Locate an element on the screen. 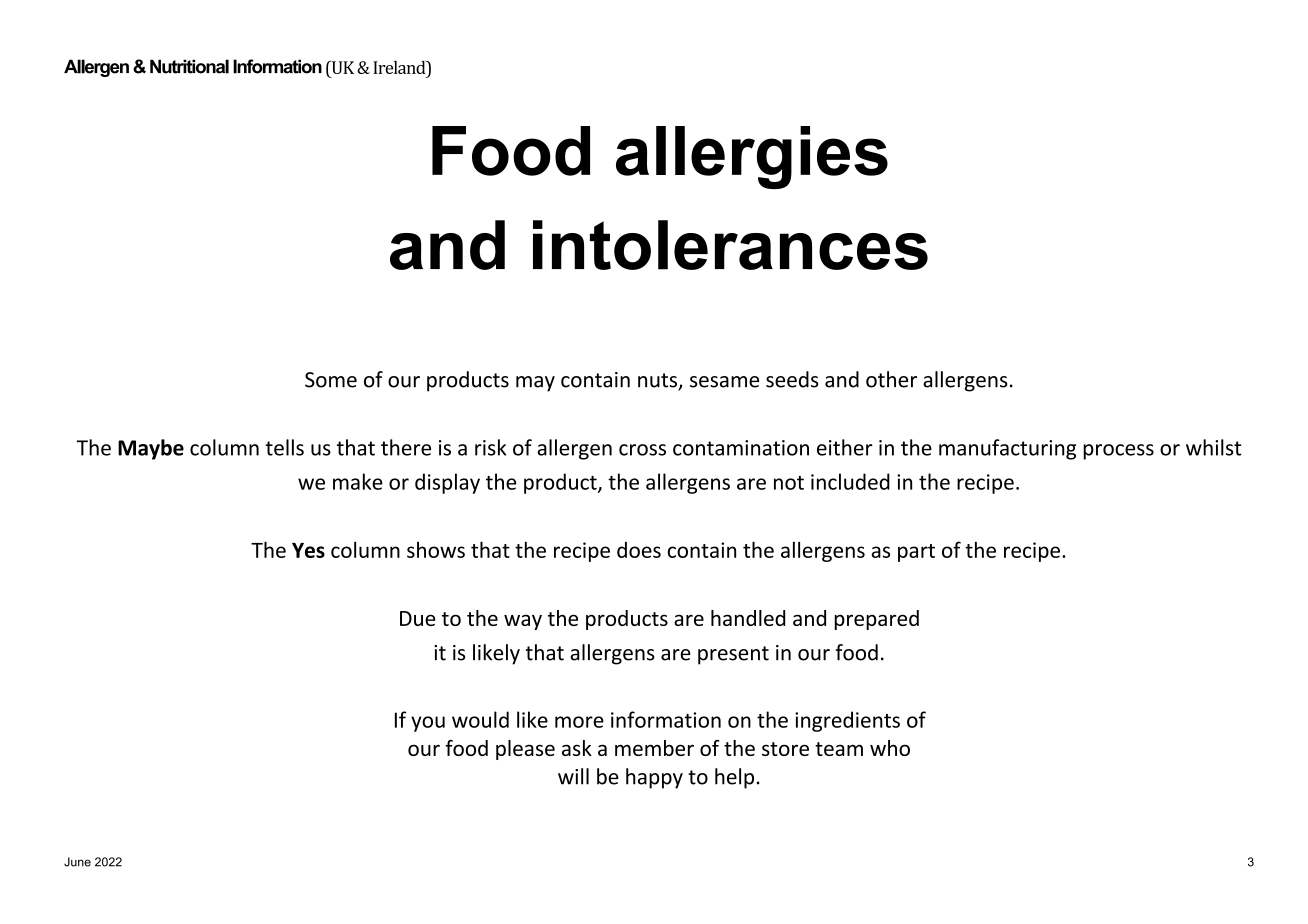 The height and width of the screenshot is (924, 1308). allergies is located at coordinates (752, 157).
